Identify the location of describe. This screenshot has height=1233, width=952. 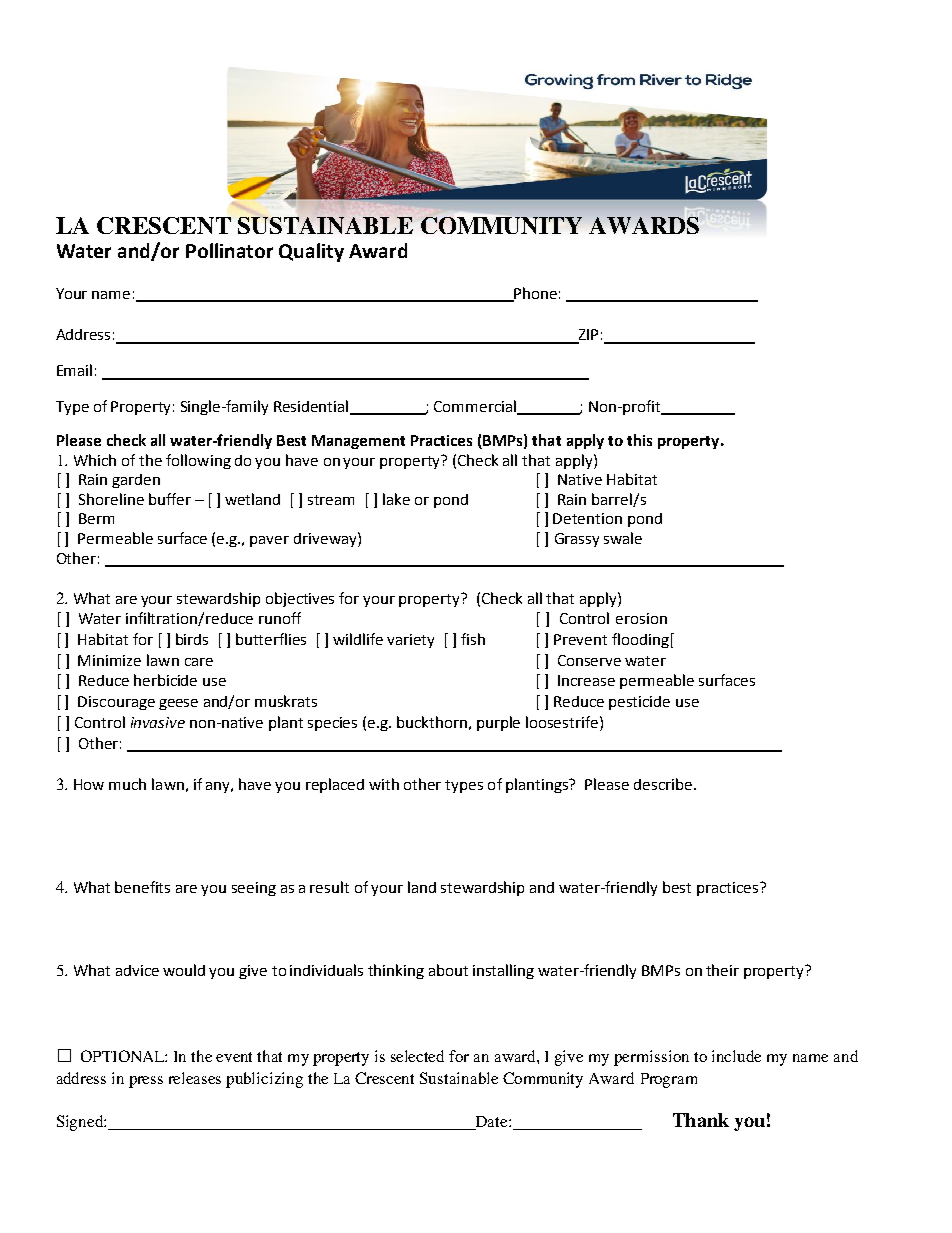
(663, 784).
